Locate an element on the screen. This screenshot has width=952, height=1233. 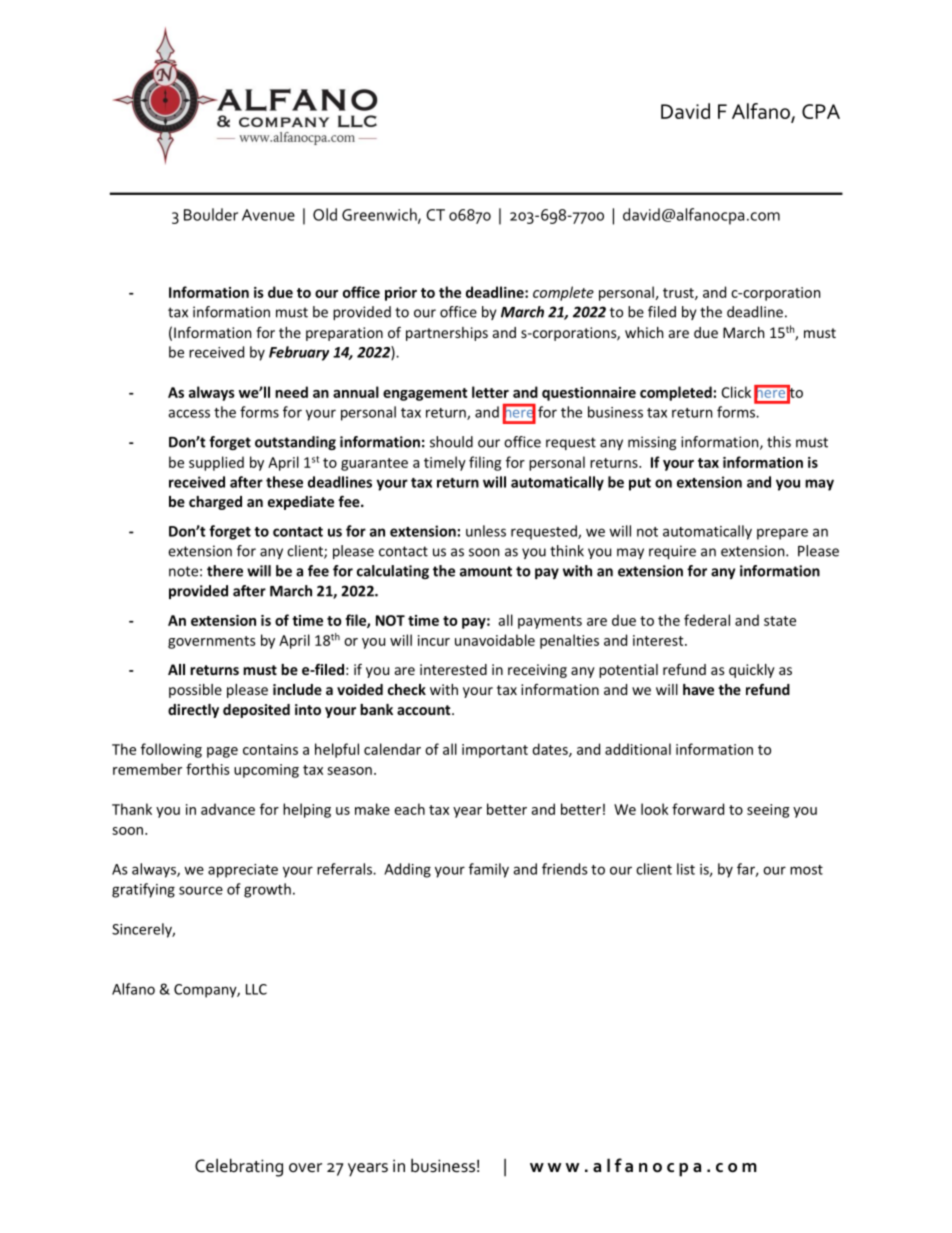
LLC is located at coordinates (256, 989).
